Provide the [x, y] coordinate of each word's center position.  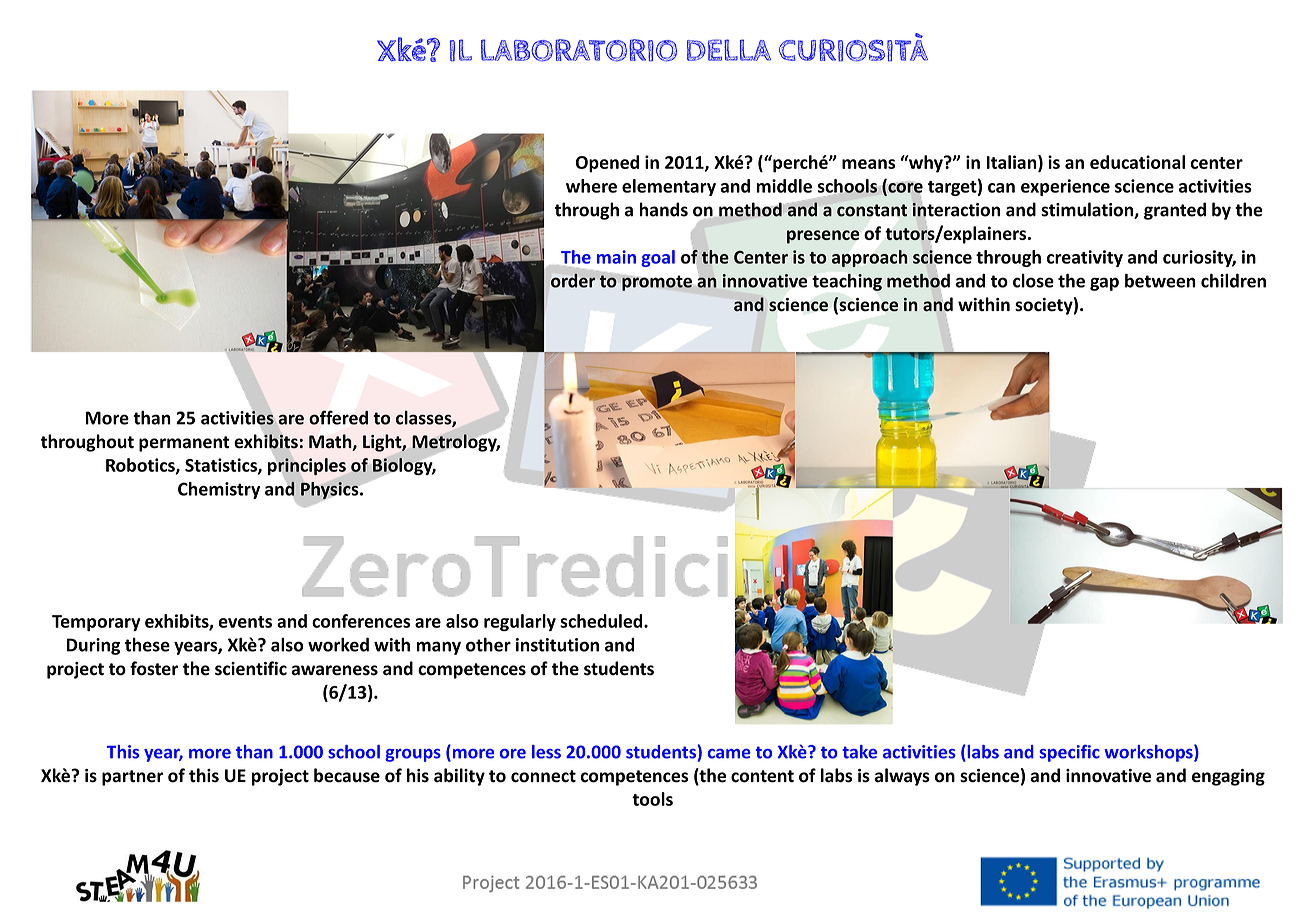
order [573, 280]
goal [658, 258]
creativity [1085, 258]
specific [1069, 753]
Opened [607, 164]
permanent [184, 444]
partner [132, 778]
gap [1104, 284]
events [245, 622]
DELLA [729, 50]
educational [1137, 162]
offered [338, 417]
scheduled [602, 621]
